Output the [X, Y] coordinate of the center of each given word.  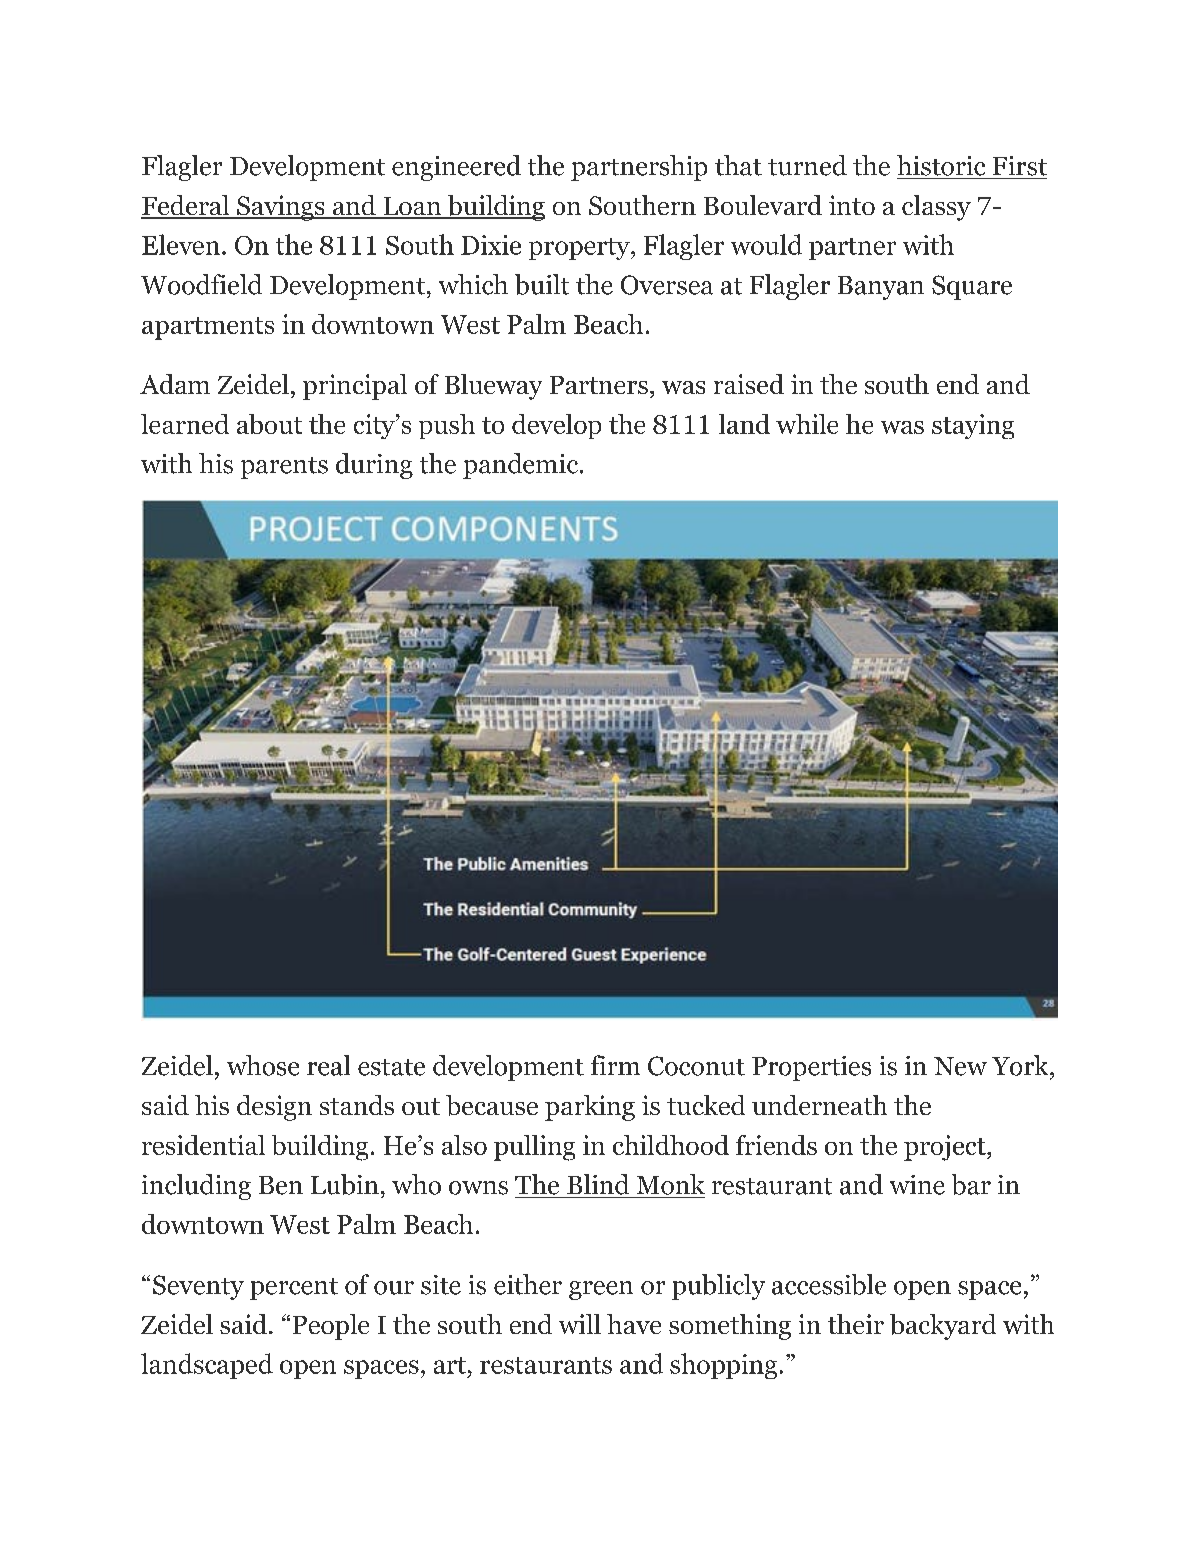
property [580, 249]
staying [973, 426]
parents [284, 468]
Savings [281, 208]
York [1021, 1065]
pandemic [522, 466]
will [580, 1324]
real [328, 1065]
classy [936, 208]
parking [590, 1108]
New [960, 1066]
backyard [943, 1327]
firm [615, 1065]
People [331, 1327]
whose [263, 1065]
